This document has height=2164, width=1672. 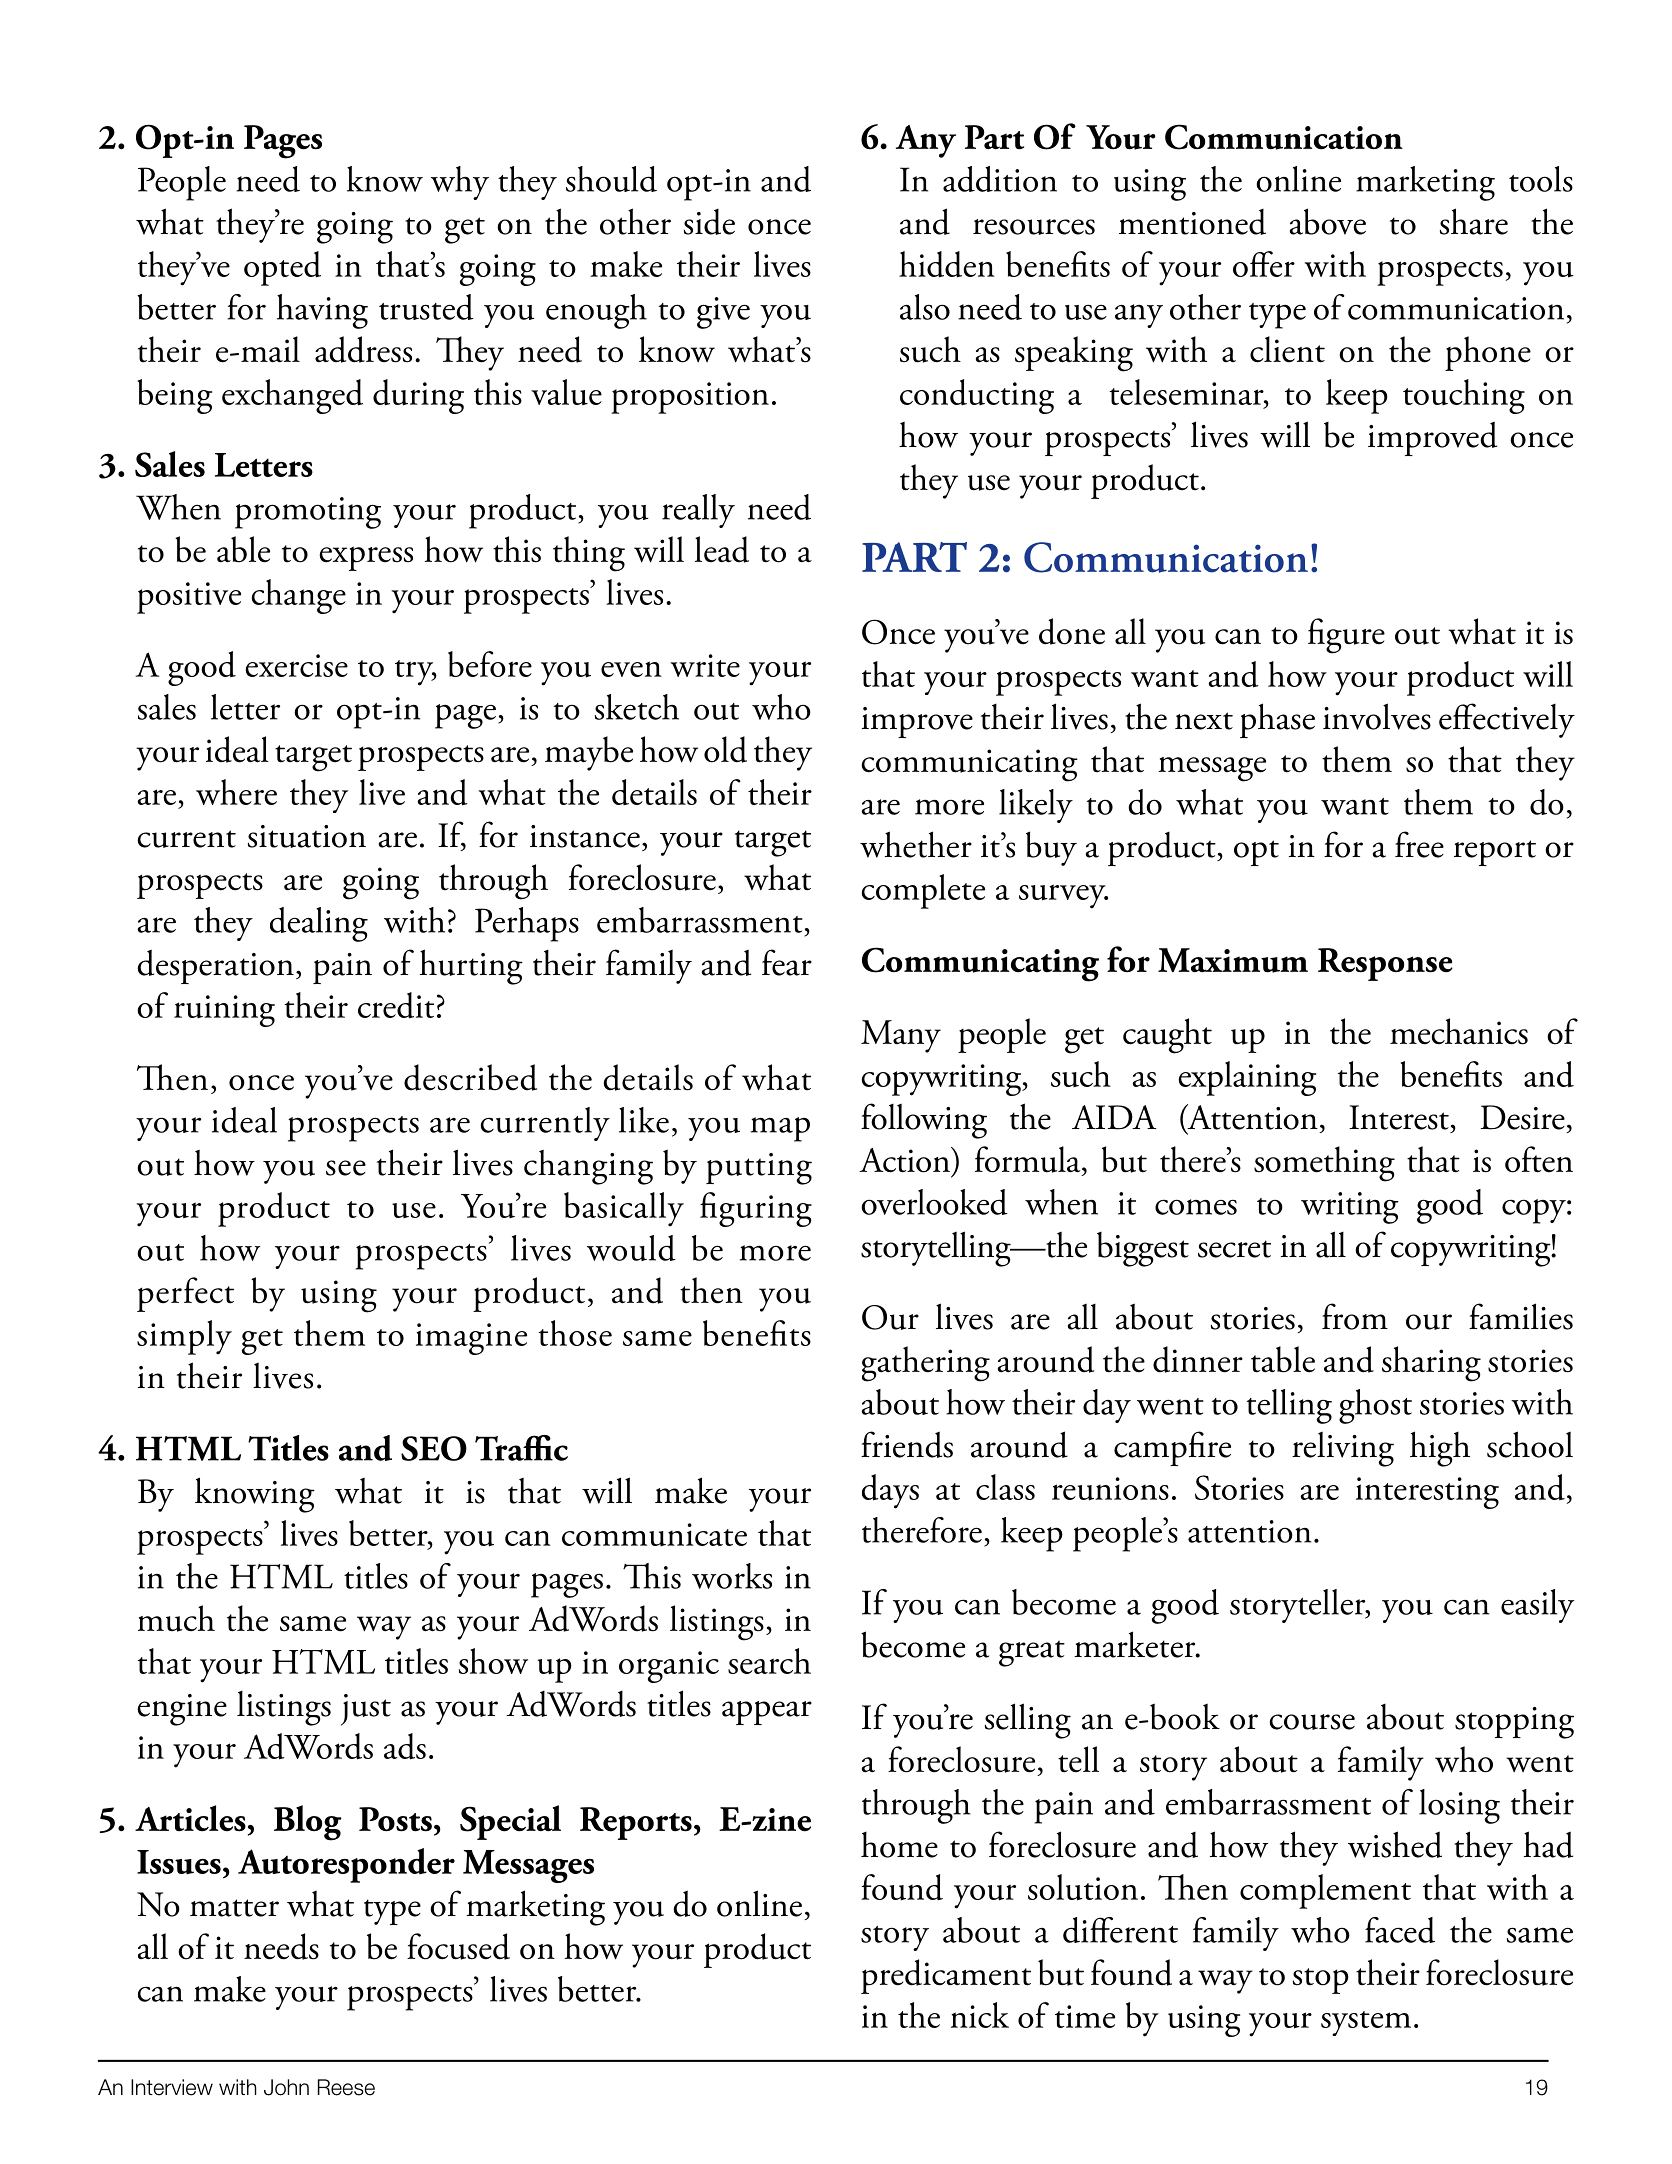 What do you see at coordinates (1419, 844) in the document?
I see `free` at bounding box center [1419, 844].
